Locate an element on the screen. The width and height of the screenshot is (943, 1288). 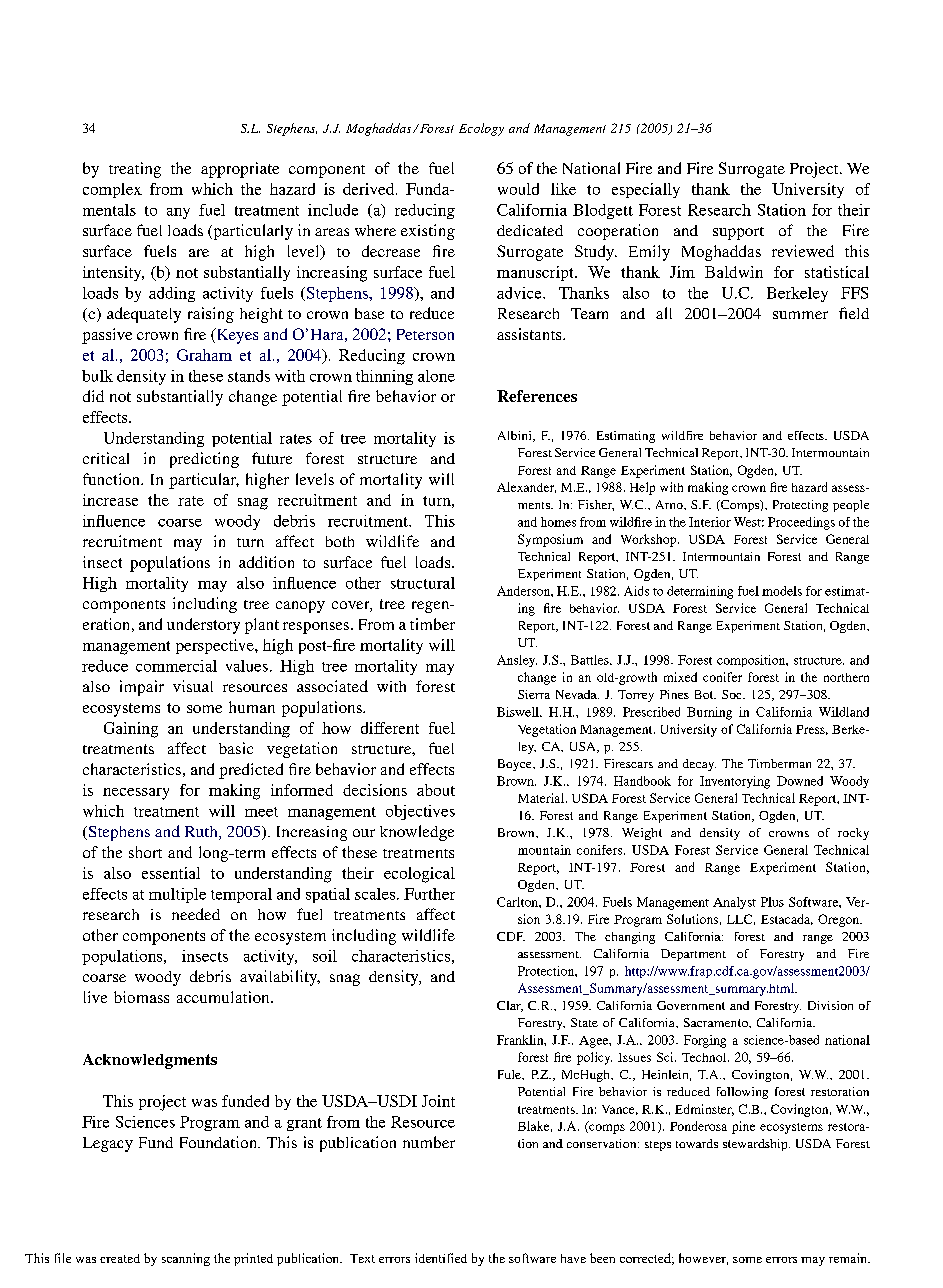
alone is located at coordinates (436, 376).
